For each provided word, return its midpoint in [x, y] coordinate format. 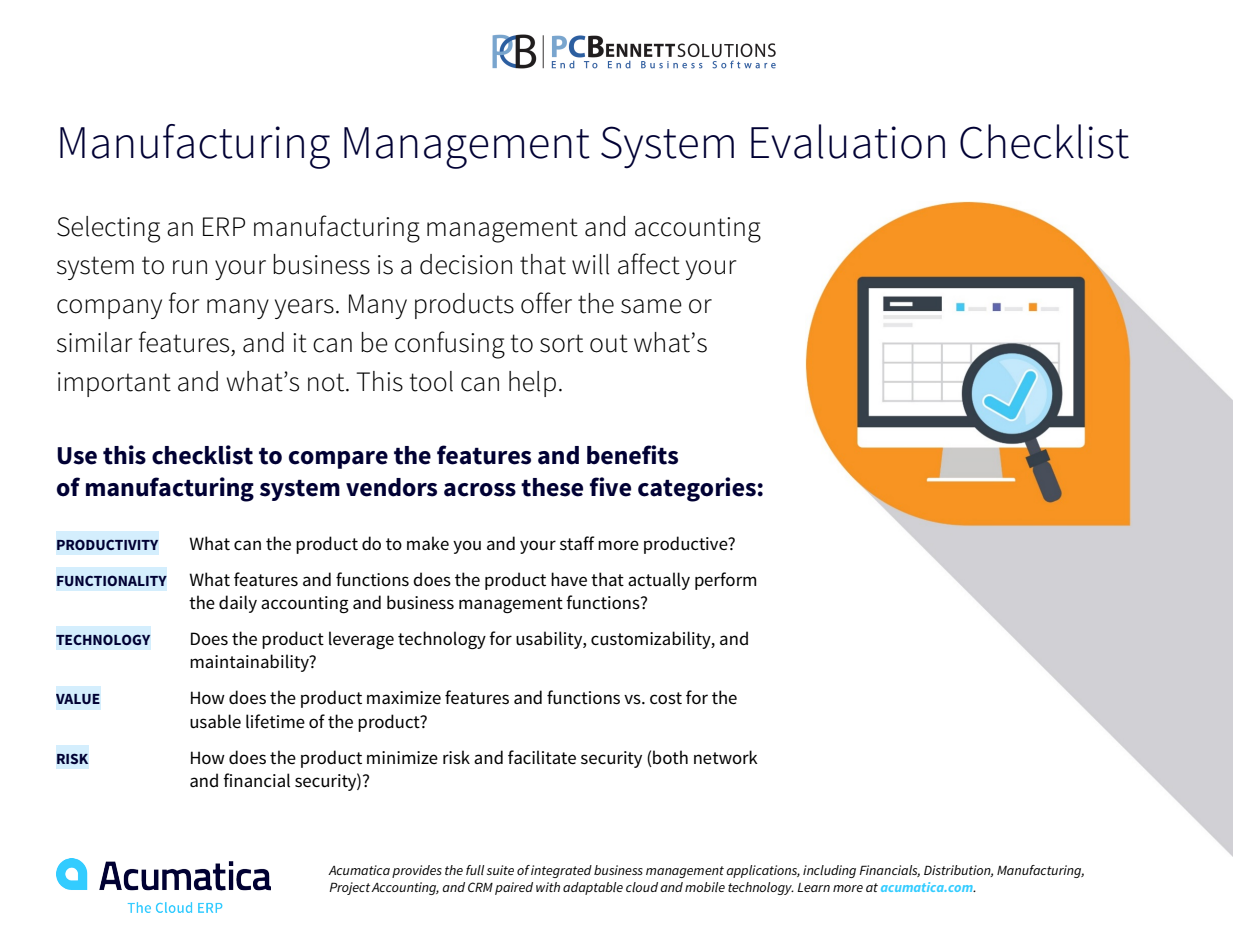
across [480, 490]
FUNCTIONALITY [112, 580]
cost [666, 698]
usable [215, 721]
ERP [224, 226]
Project [350, 888]
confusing [450, 345]
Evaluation [848, 141]
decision [466, 264]
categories [697, 489]
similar [95, 342]
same [651, 306]
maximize [404, 698]
